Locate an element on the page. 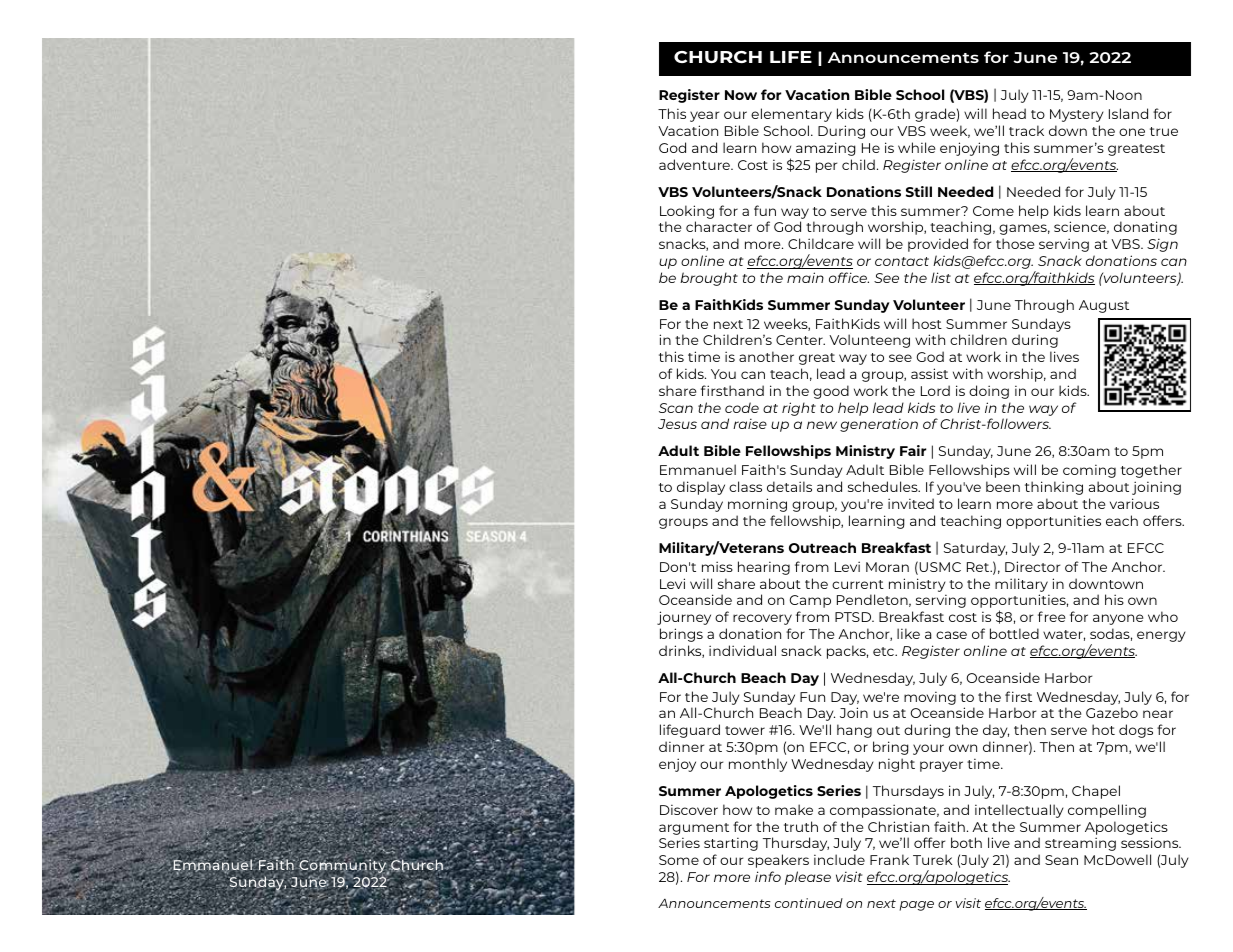 Image resolution: width=1233 pixels, height=952 pixels. Island is located at coordinates (1128, 113).
